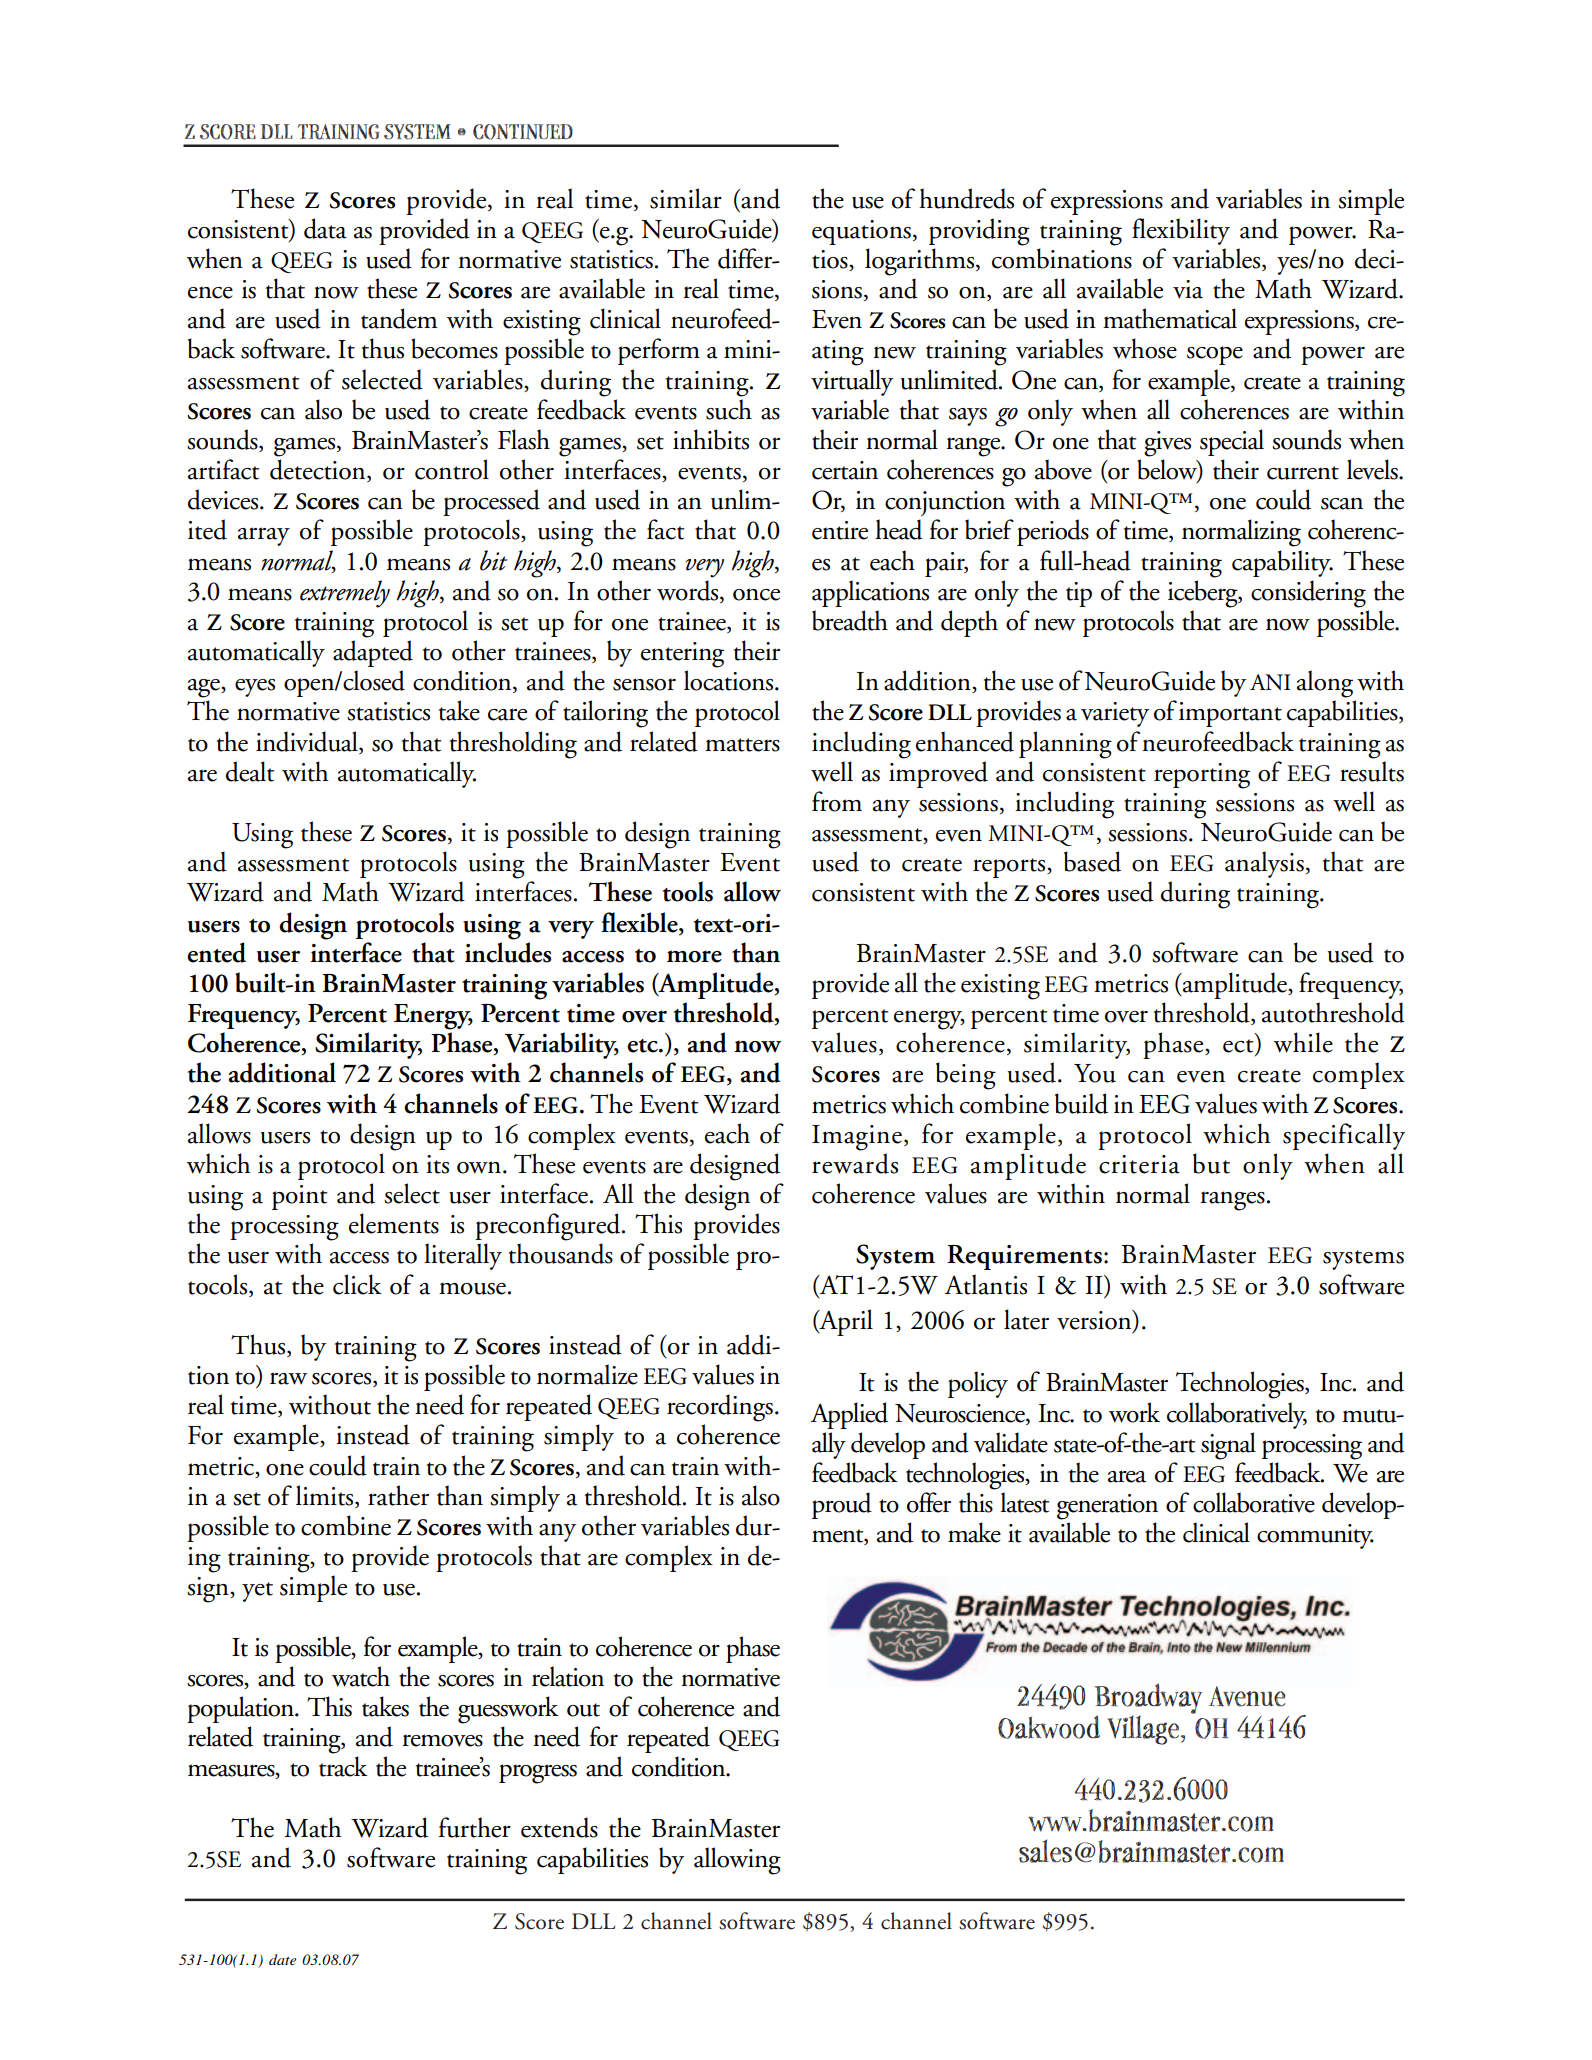  What do you see at coordinates (1303, 1042) in the document?
I see `while` at bounding box center [1303, 1042].
